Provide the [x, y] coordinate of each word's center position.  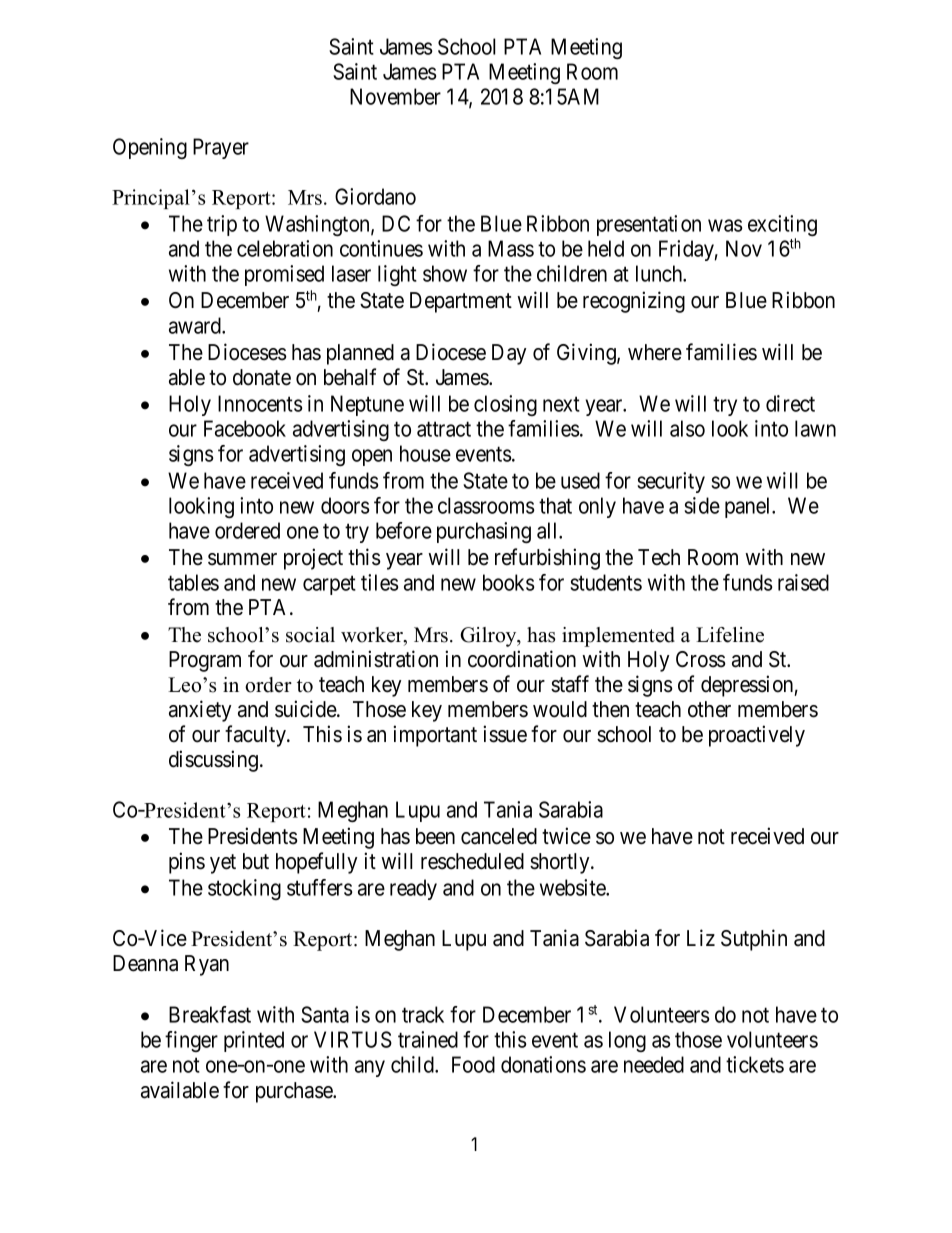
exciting [782, 227]
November [395, 96]
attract [444, 429]
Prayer [221, 148]
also [687, 428]
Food [473, 1064]
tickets [755, 1064]
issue [505, 734]
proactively [757, 736]
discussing [215, 761]
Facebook [245, 428]
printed [254, 1041]
